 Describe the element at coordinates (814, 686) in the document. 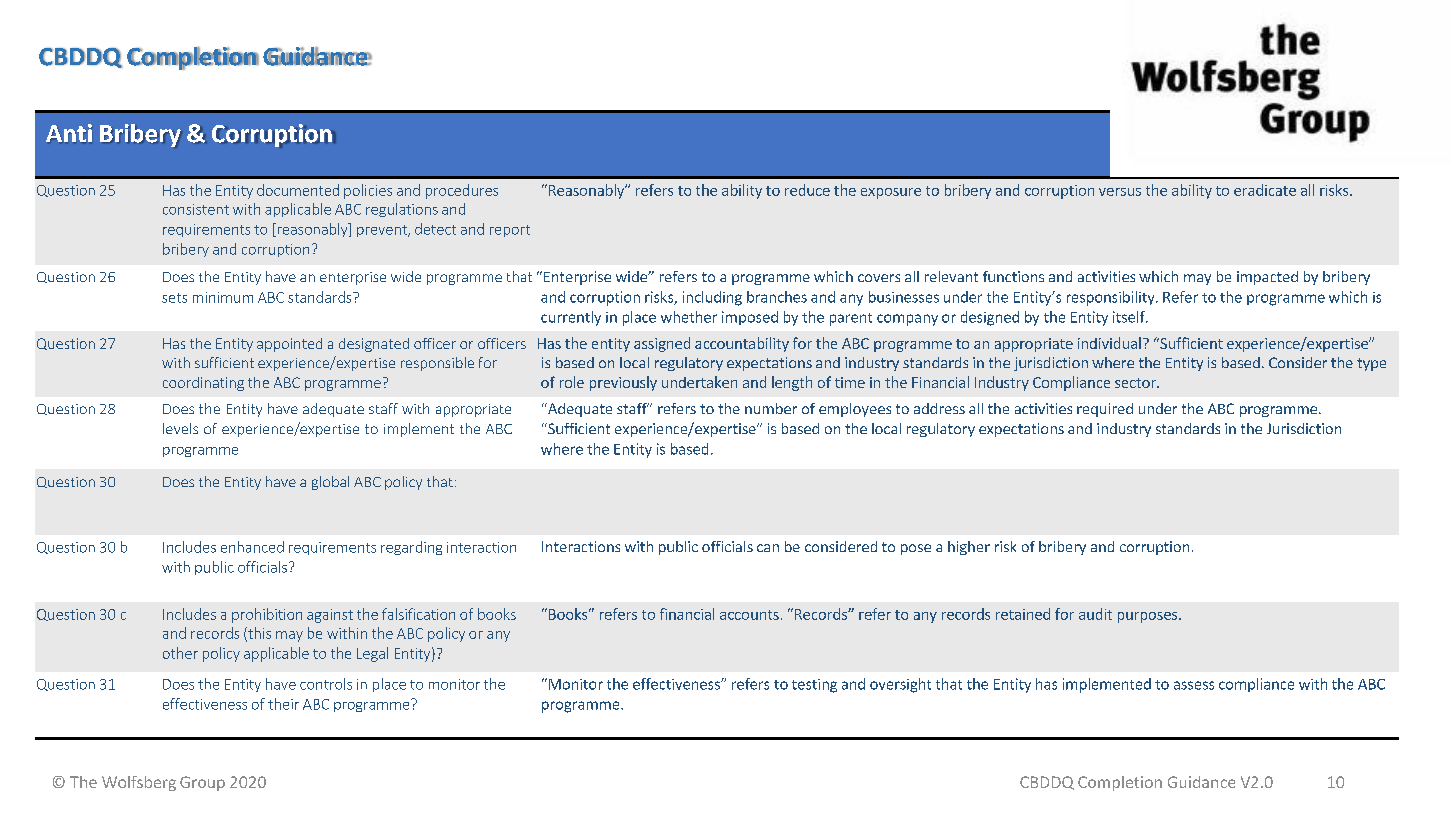

I see `testing` at that location.
